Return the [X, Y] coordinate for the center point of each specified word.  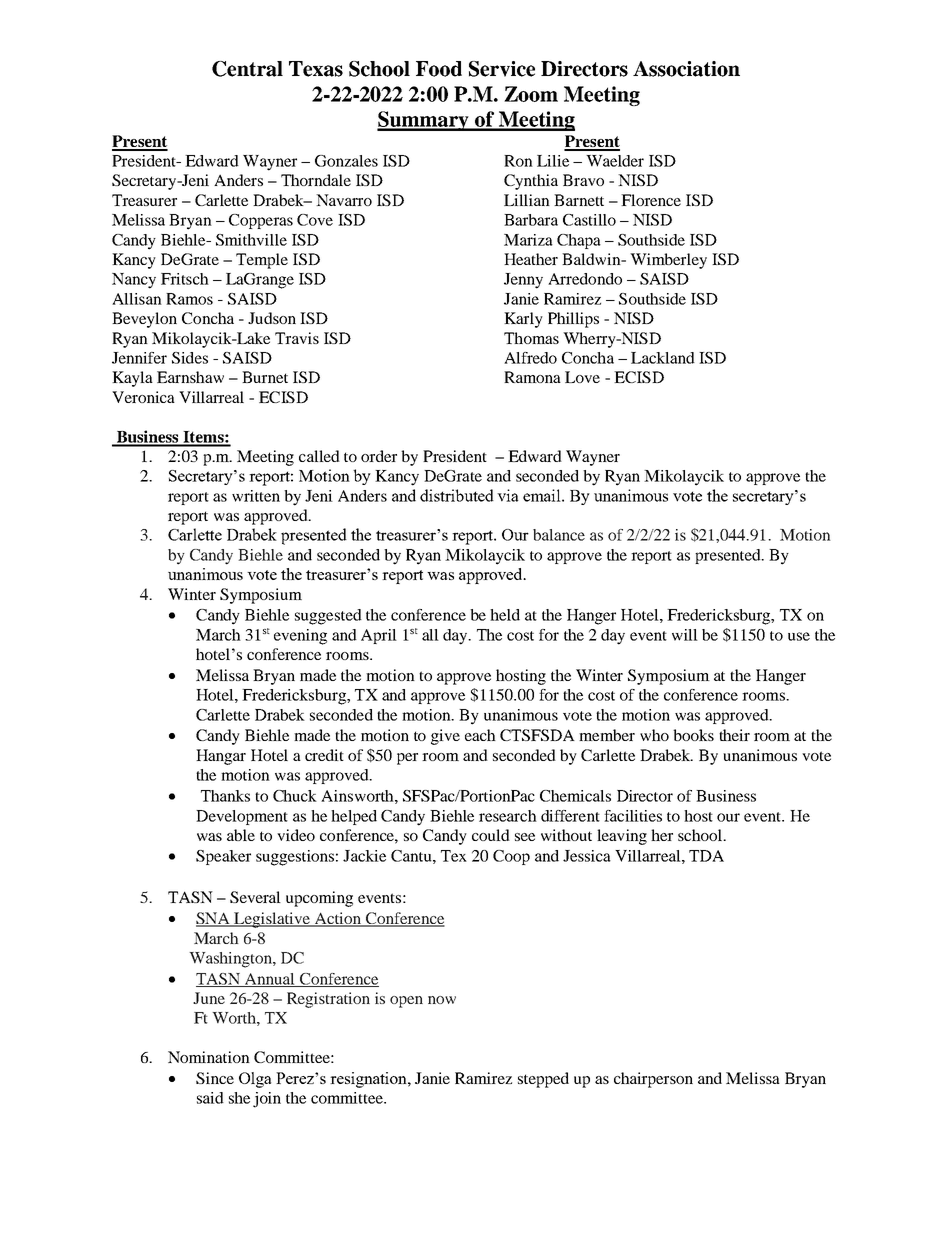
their [734, 735]
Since [215, 1078]
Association [686, 69]
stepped [543, 1080]
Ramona [532, 377]
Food [439, 69]
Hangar [221, 757]
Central [247, 69]
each [480, 735]
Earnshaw [190, 377]
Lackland [663, 358]
